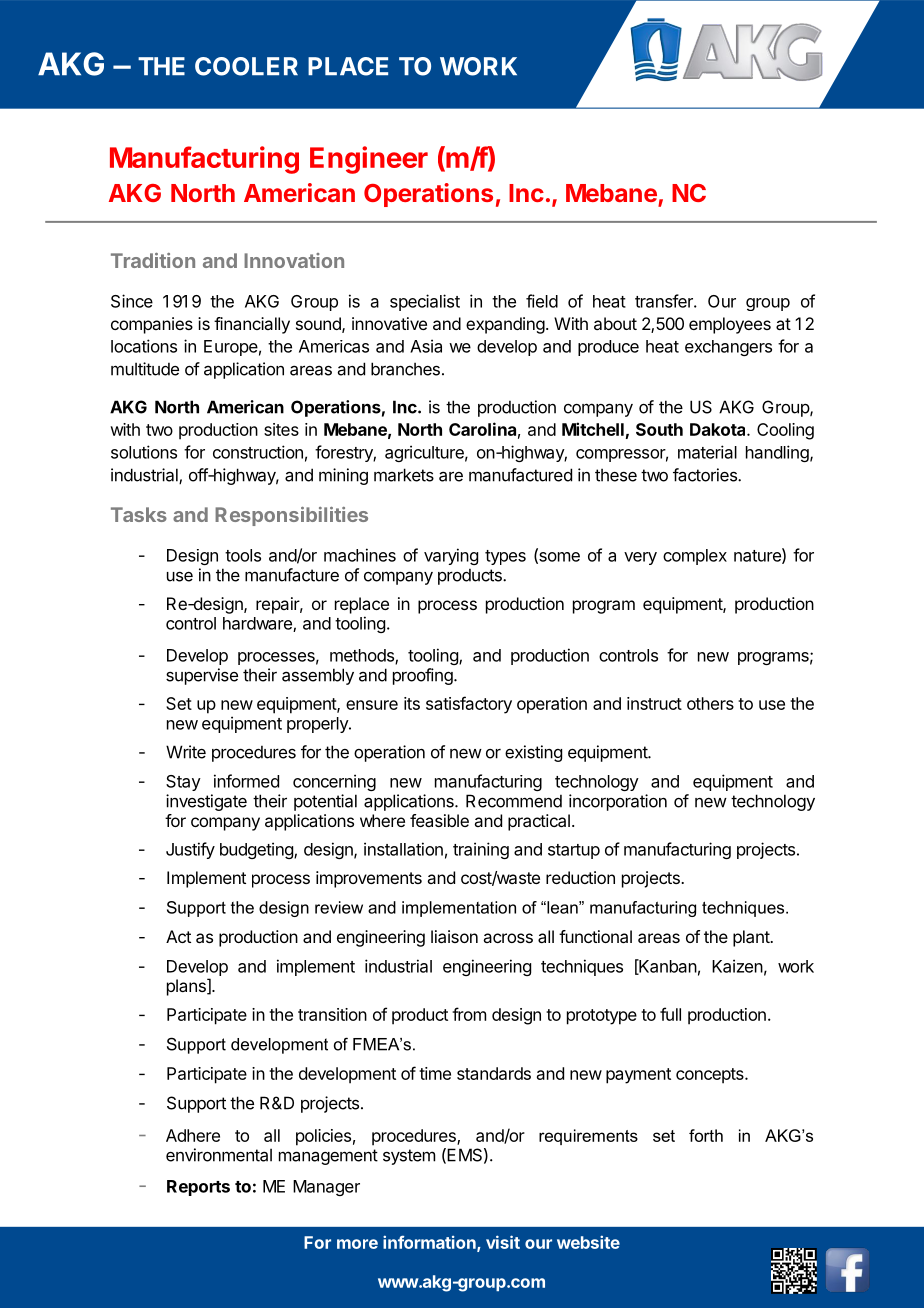 This screenshot has width=924, height=1308. What do you see at coordinates (752, 938) in the screenshot?
I see `plant` at bounding box center [752, 938].
